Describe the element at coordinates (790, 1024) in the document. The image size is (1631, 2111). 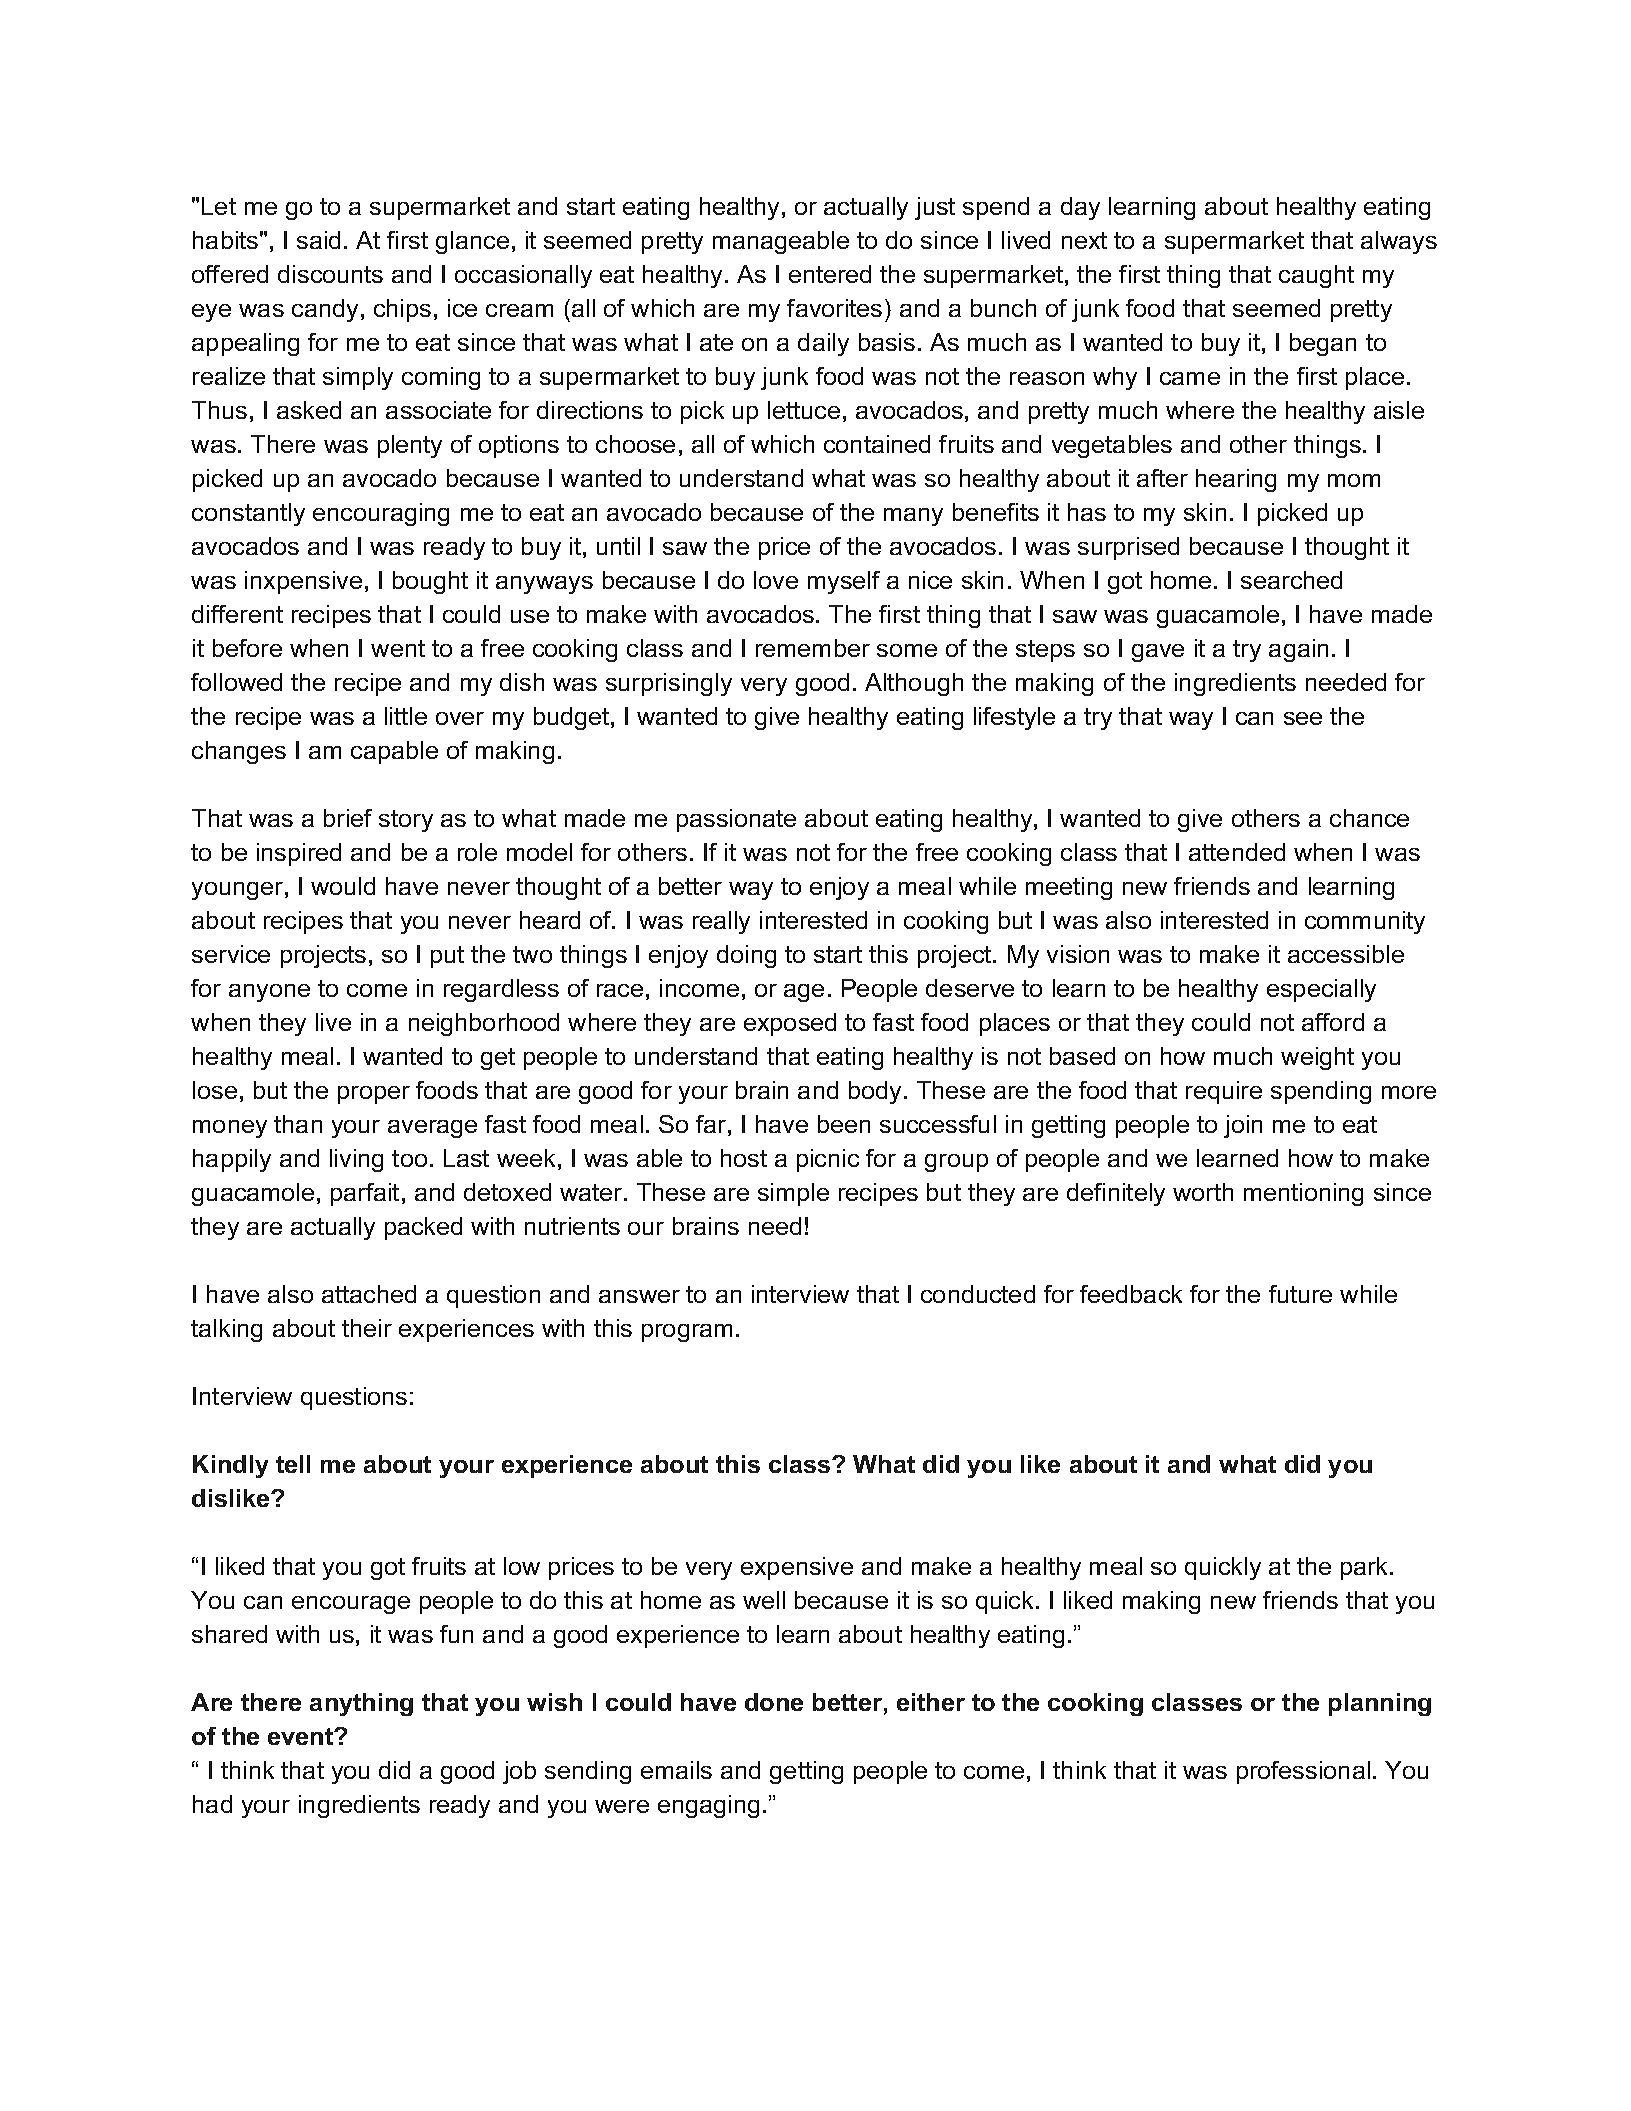
I see `exposed` at that location.
